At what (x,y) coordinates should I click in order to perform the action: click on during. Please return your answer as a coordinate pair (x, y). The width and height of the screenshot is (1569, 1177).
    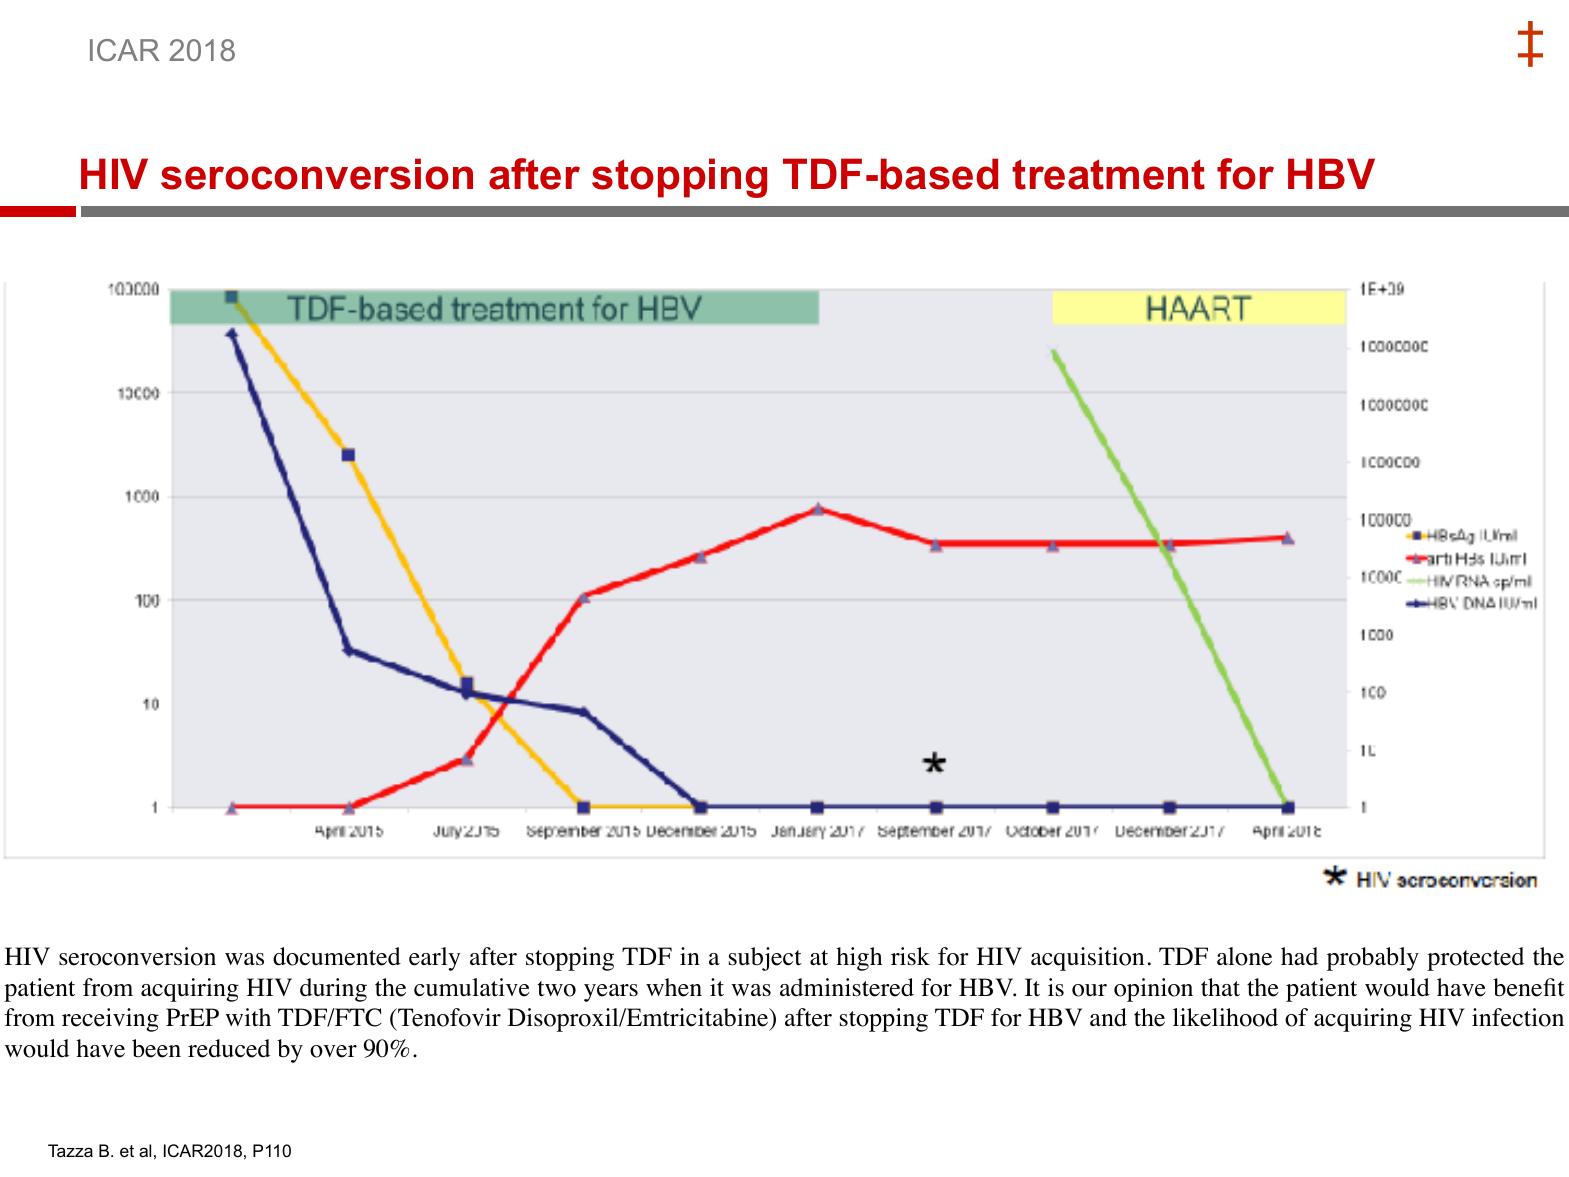
    Looking at the image, I should click on (333, 990).
